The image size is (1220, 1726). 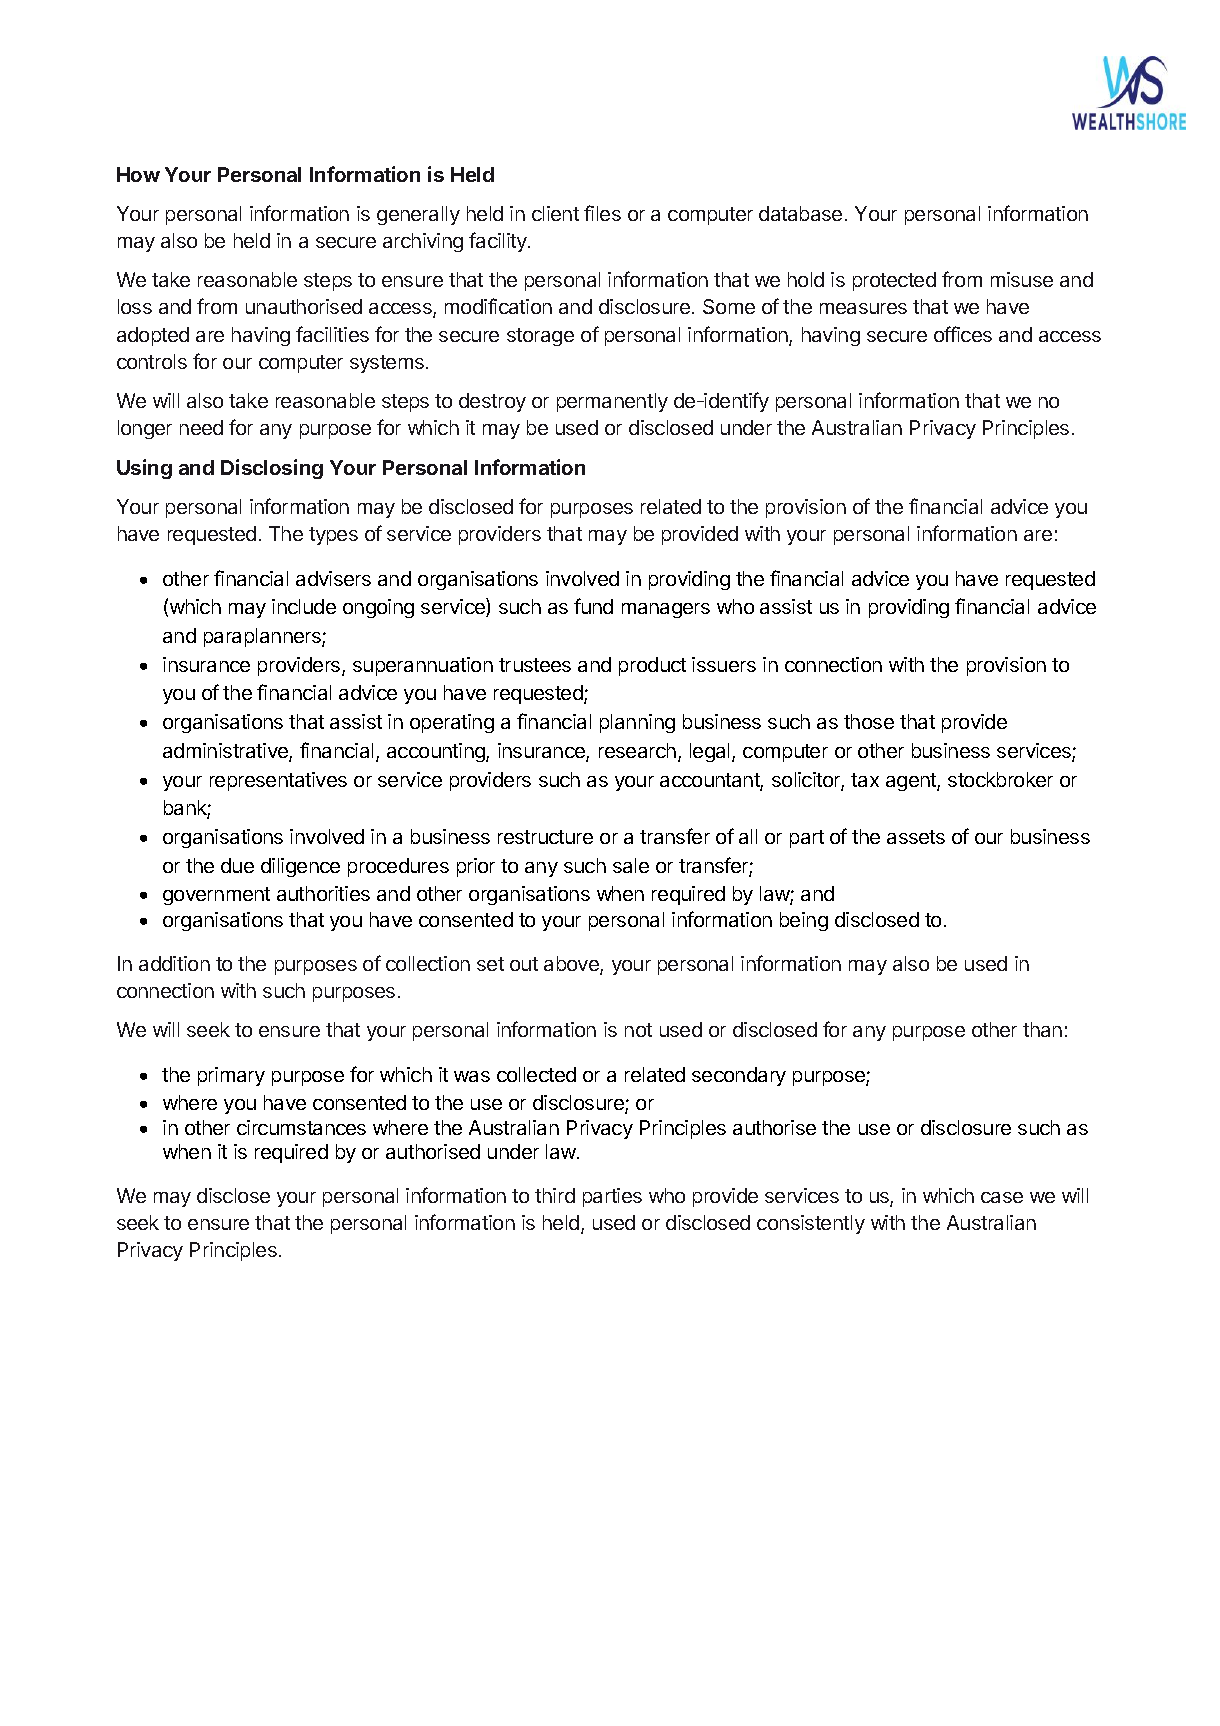 I want to click on those, so click(x=869, y=721).
